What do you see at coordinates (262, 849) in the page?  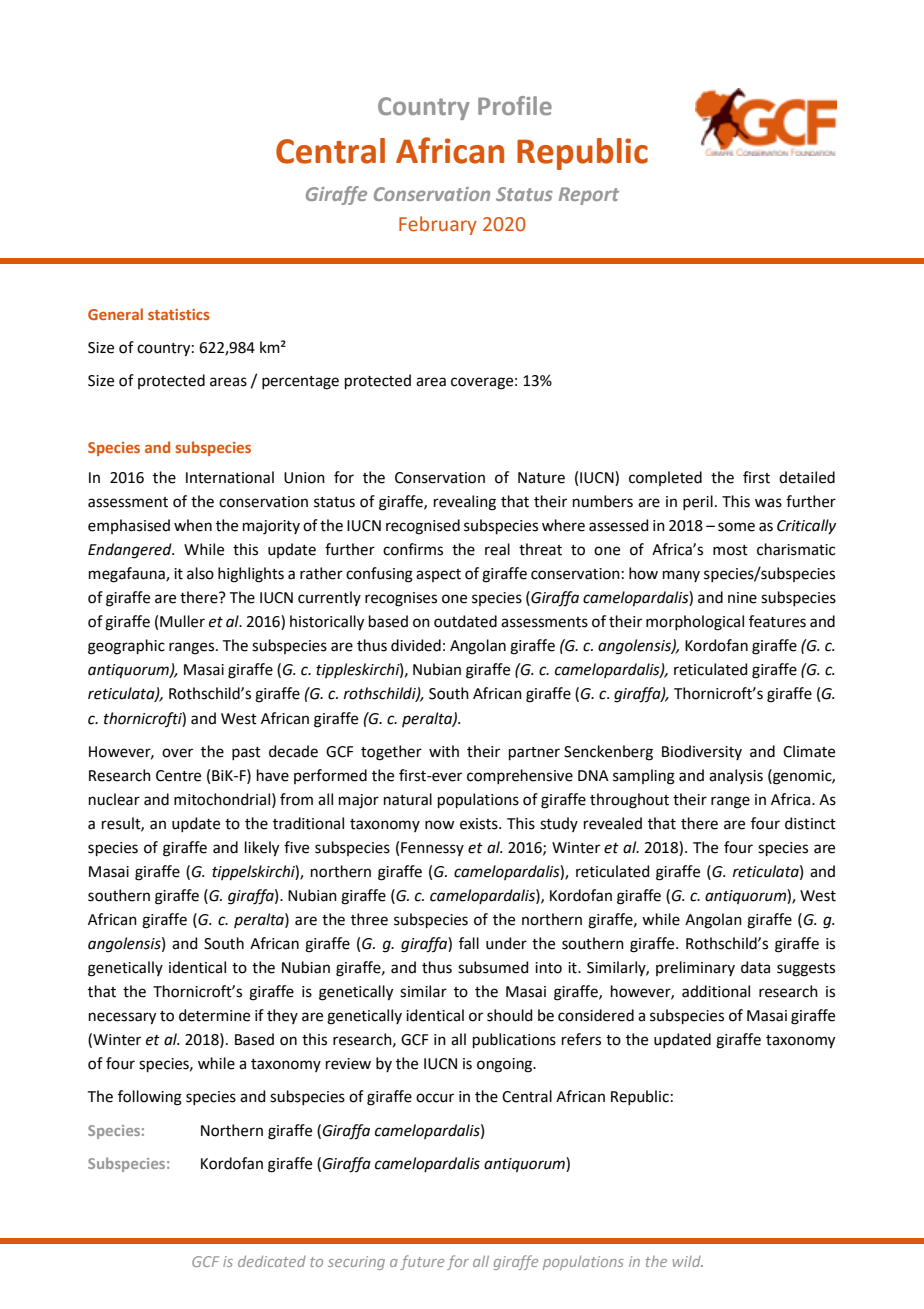 I see `likely` at bounding box center [262, 849].
